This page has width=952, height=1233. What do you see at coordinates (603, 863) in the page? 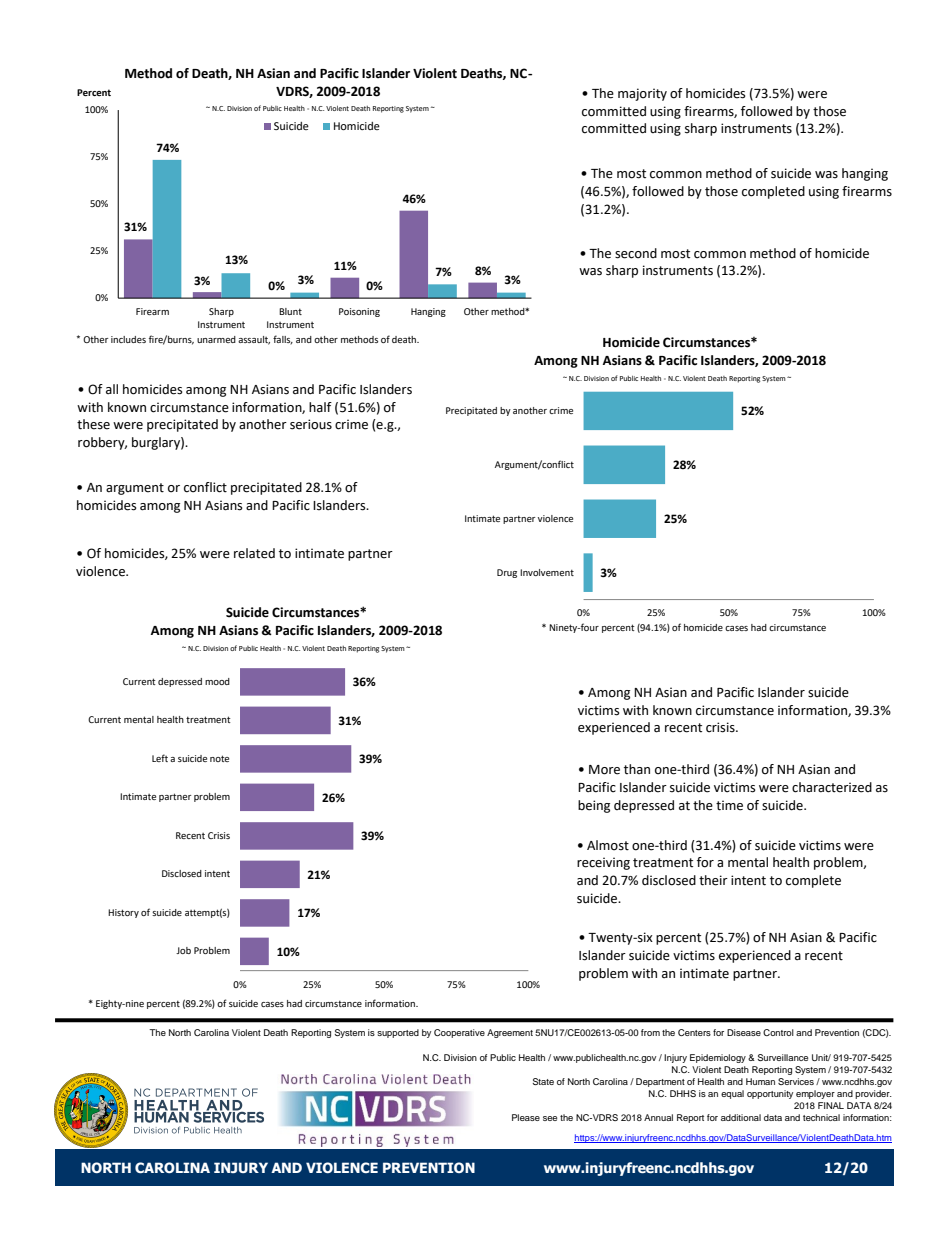
I see `receiving` at bounding box center [603, 863].
